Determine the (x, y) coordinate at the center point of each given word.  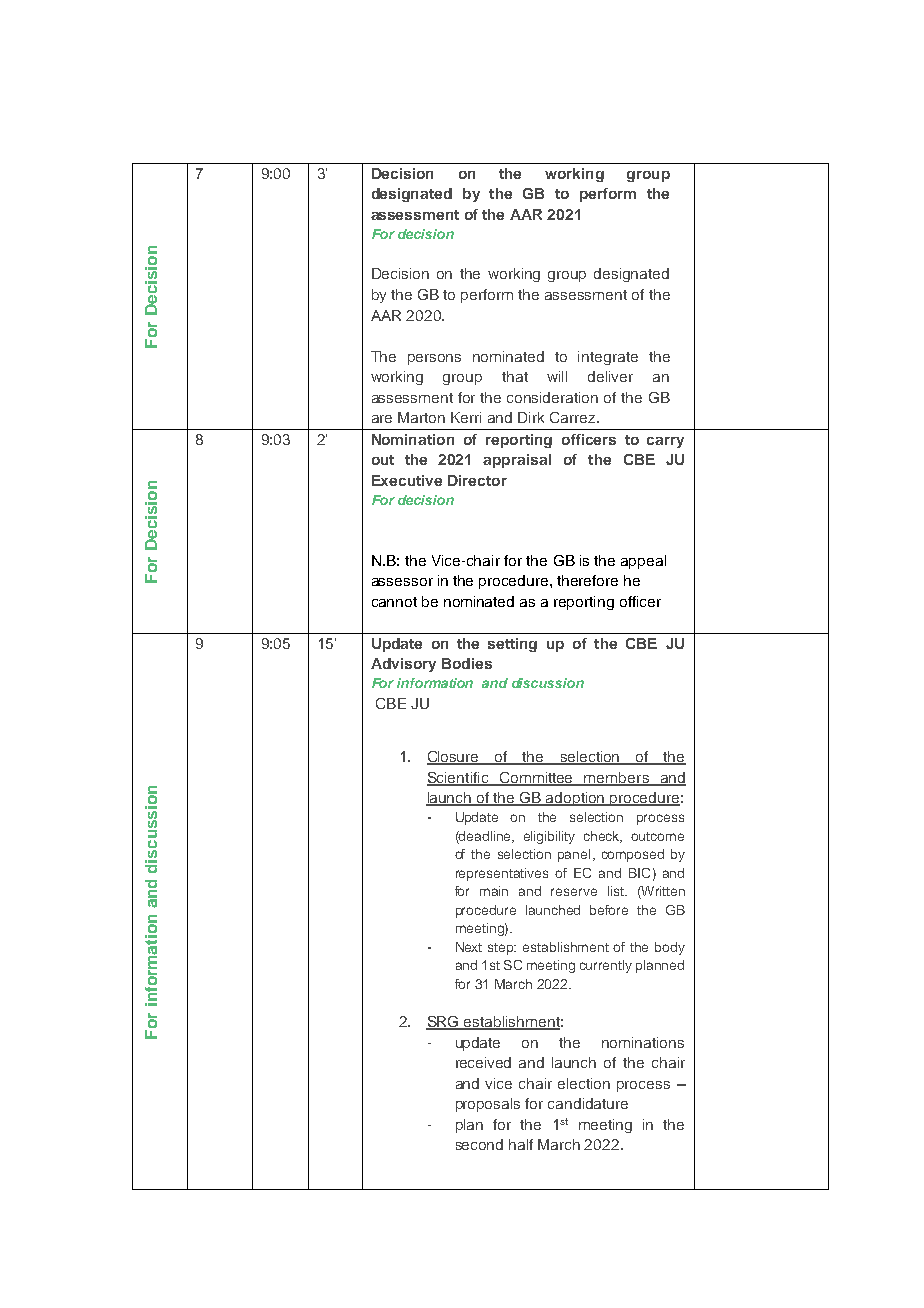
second (479, 1144)
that (515, 376)
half (521, 1144)
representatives (502, 874)
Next (469, 947)
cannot (394, 602)
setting (512, 645)
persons (434, 359)
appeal (643, 562)
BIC (639, 873)
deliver (610, 376)
